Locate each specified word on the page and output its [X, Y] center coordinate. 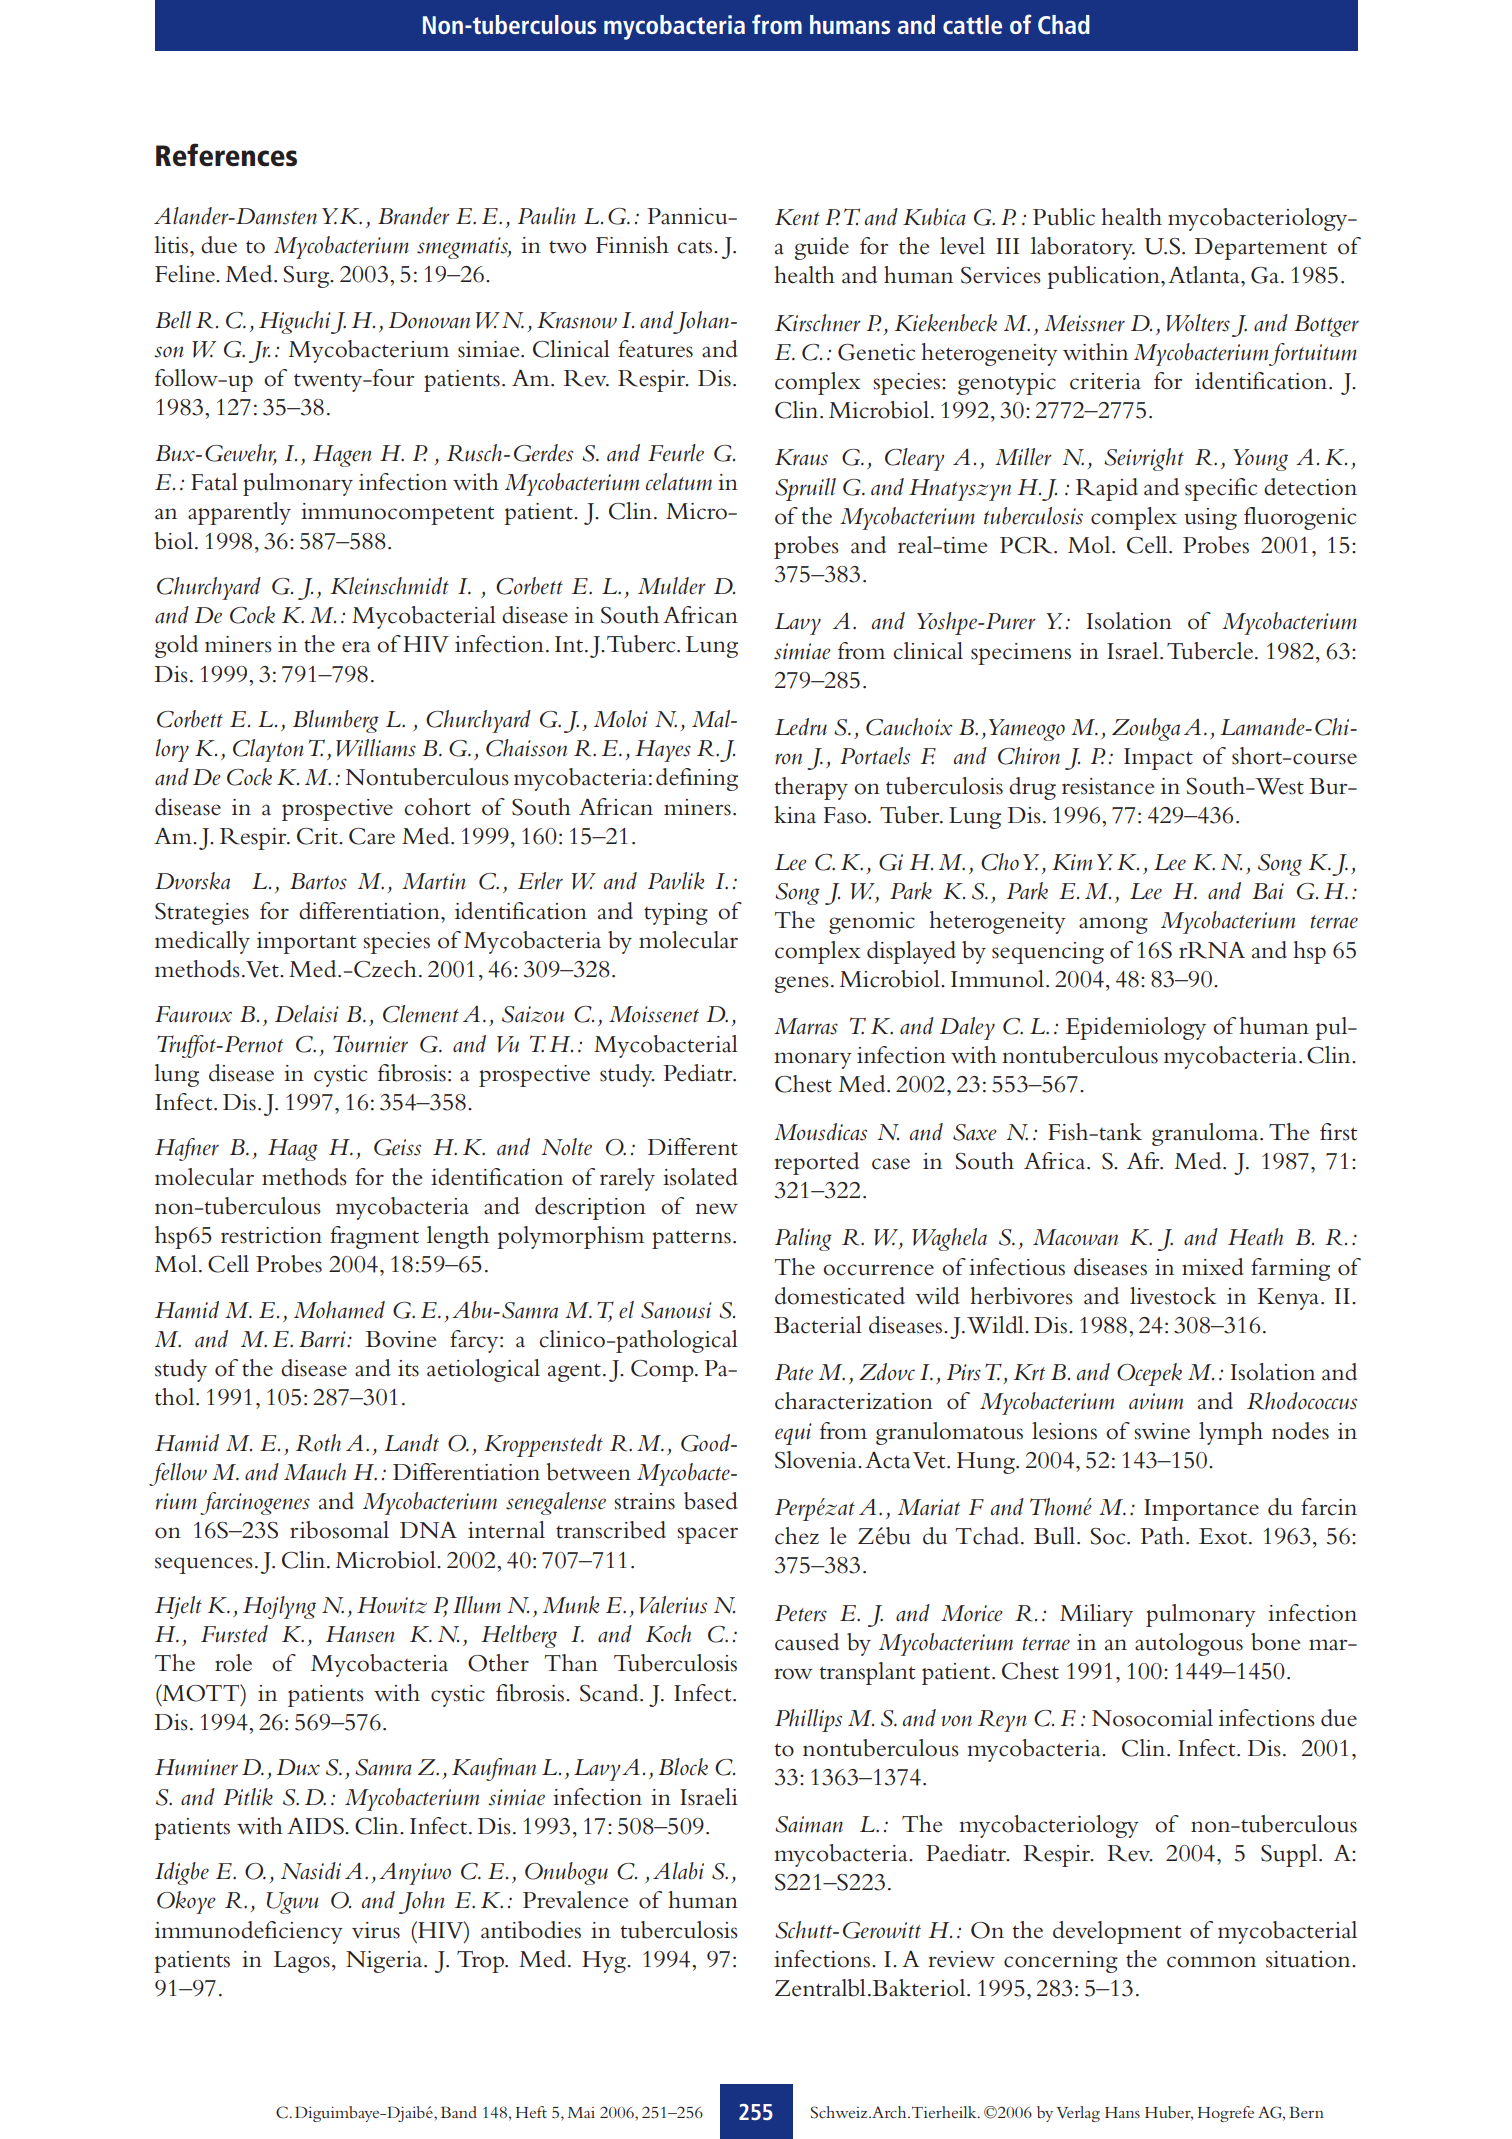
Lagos [302, 1962]
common [1211, 1962]
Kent [797, 217]
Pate [794, 1372]
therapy [811, 788]
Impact [1158, 759]
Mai [581, 2112]
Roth [318, 1443]
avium [1156, 1401]
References [226, 155]
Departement [1261, 249]
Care [372, 836]
